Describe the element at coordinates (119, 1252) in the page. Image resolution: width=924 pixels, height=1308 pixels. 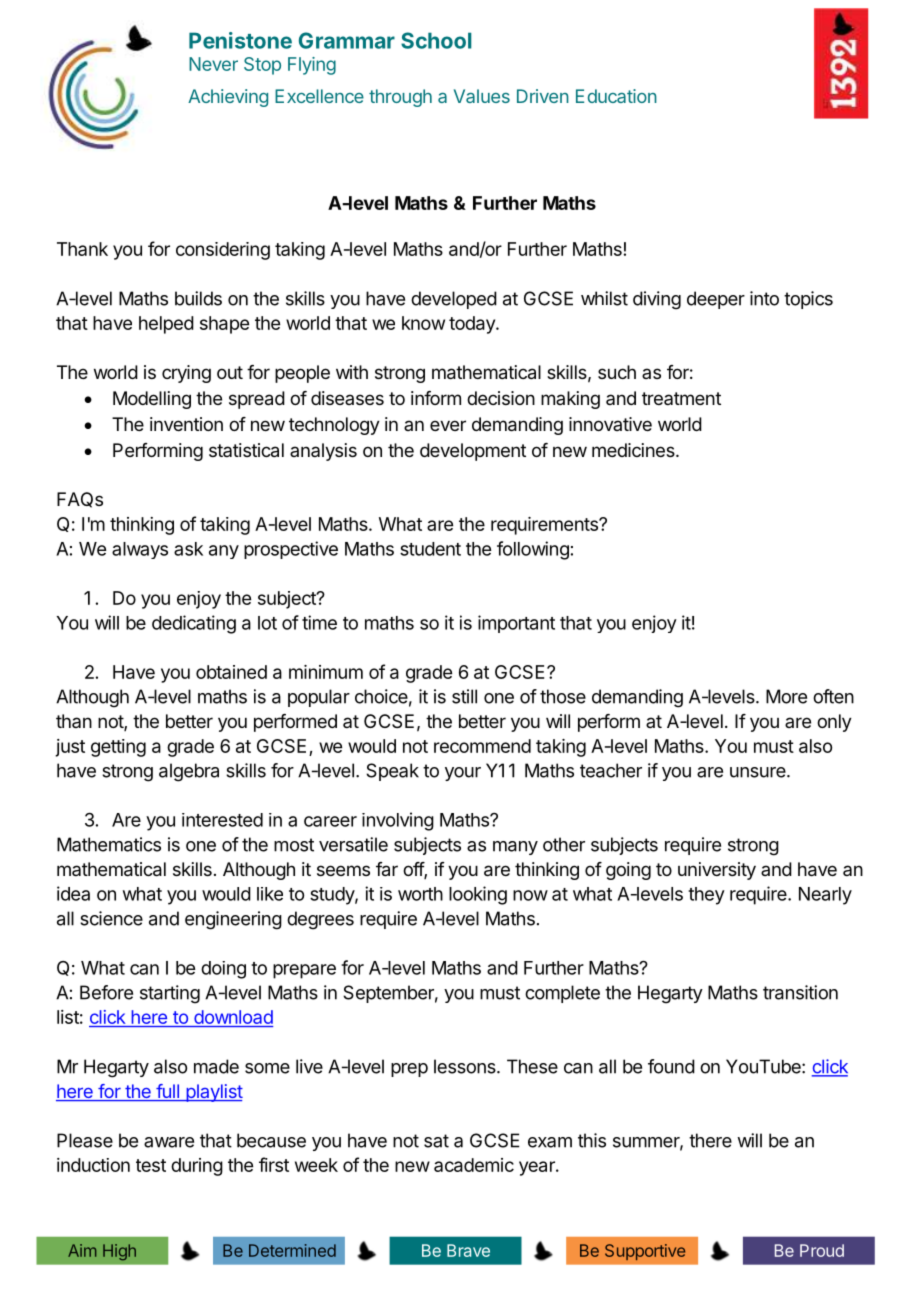
I see `High` at that location.
